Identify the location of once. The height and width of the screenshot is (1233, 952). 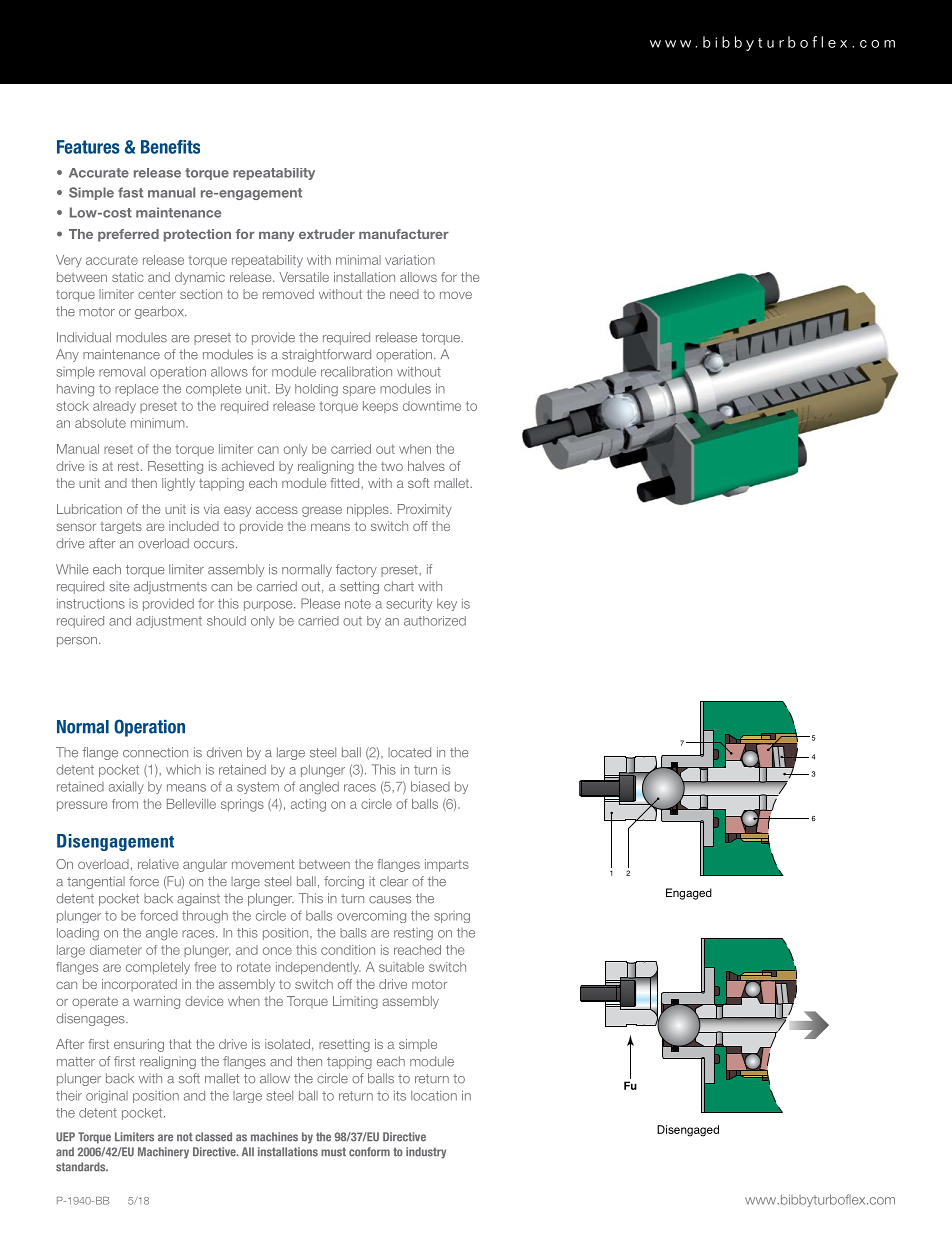
(277, 951).
